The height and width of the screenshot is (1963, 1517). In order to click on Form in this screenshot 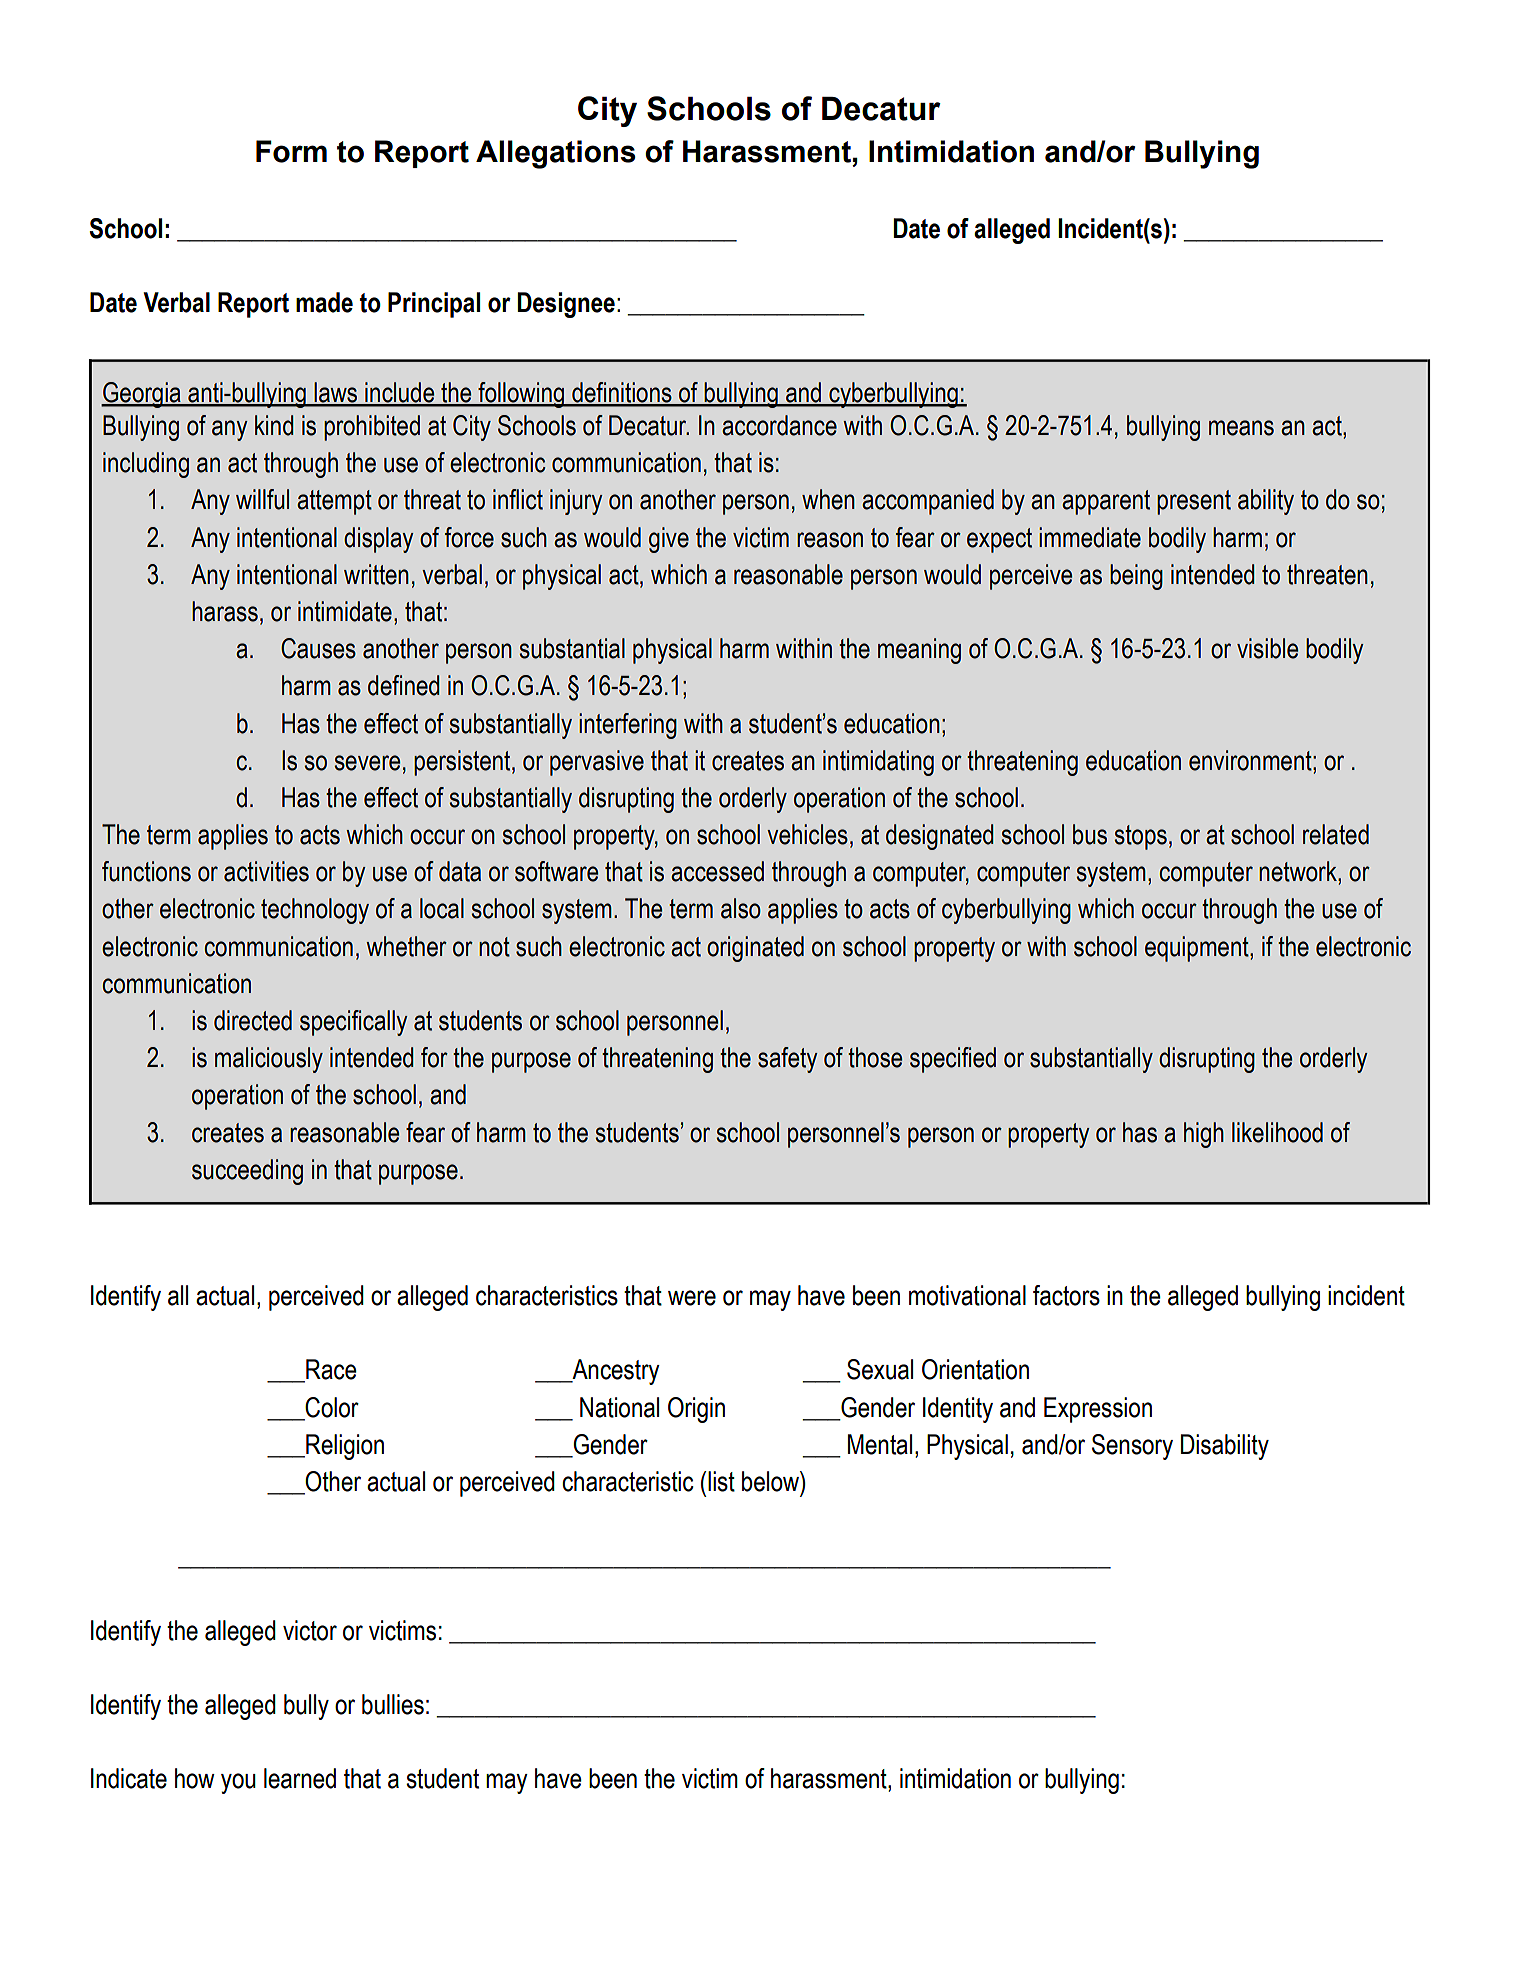, I will do `click(291, 151)`.
